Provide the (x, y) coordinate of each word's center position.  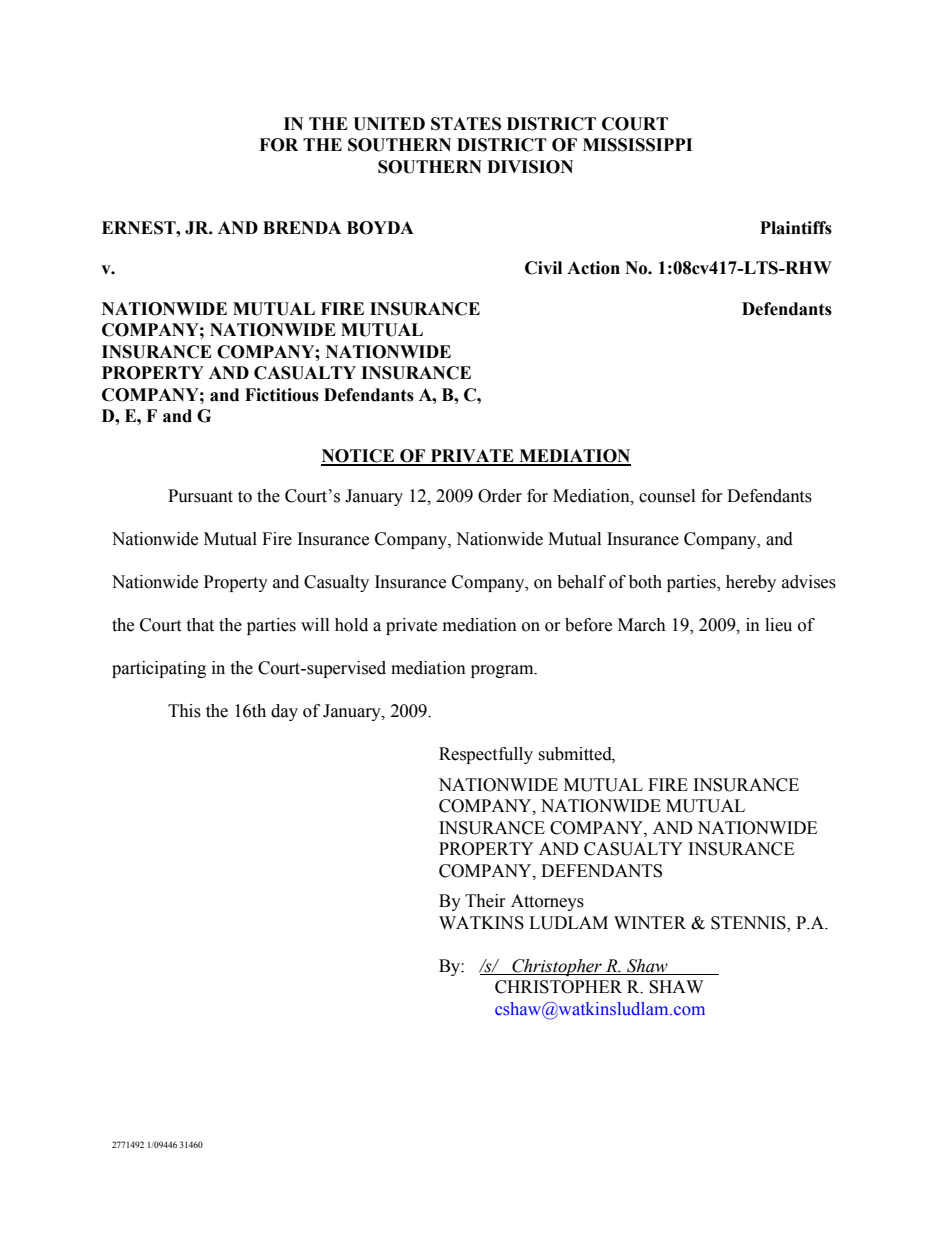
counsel (667, 496)
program (503, 671)
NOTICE (359, 457)
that (200, 625)
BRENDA (302, 227)
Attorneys (547, 902)
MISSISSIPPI (637, 145)
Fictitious (282, 395)
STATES (466, 124)
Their (485, 901)
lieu (778, 625)
